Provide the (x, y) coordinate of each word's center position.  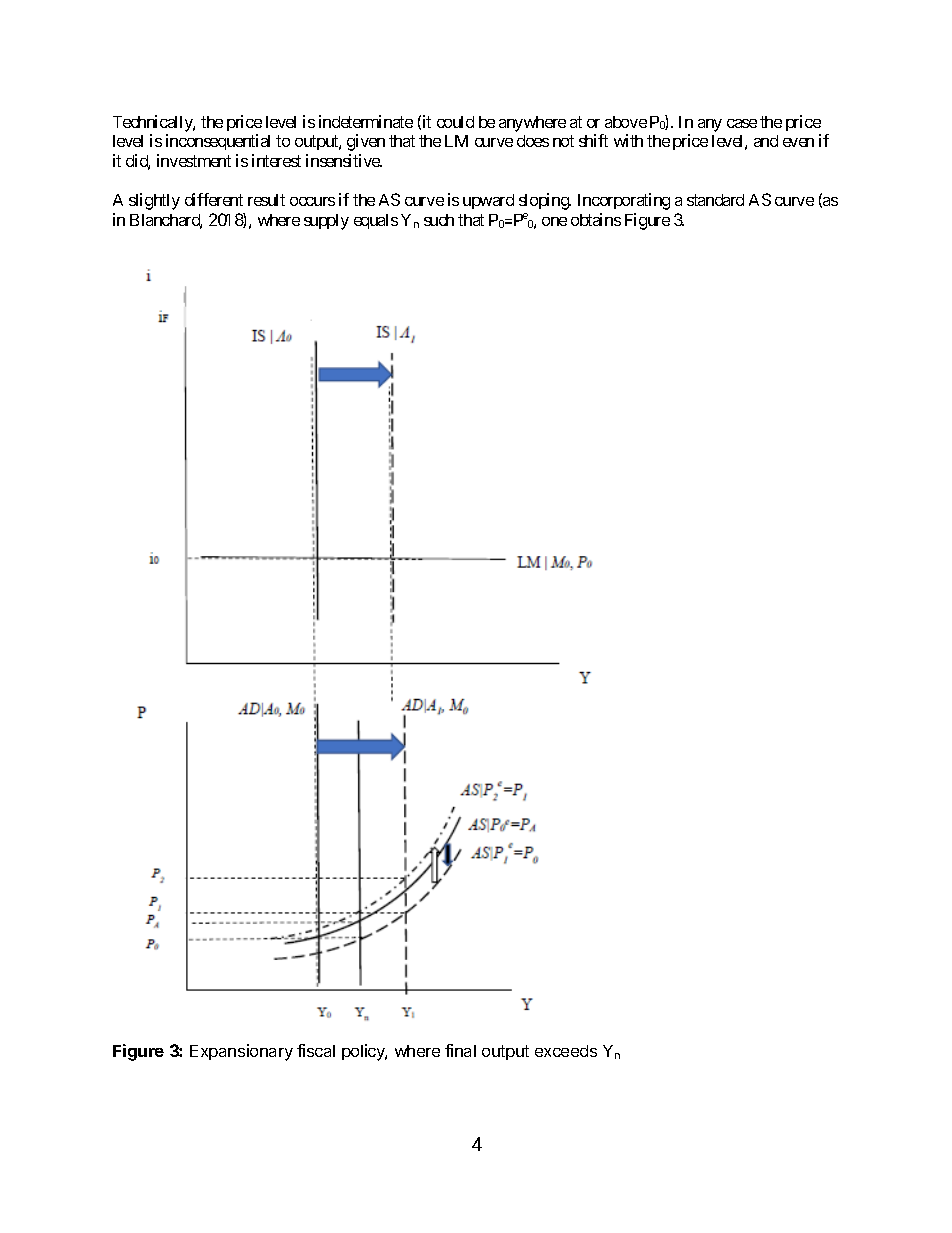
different (214, 199)
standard (715, 200)
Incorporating (624, 201)
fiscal (316, 1050)
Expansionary (241, 1052)
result (266, 200)
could (455, 122)
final (460, 1050)
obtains (596, 219)
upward (488, 201)
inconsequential (218, 142)
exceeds (566, 1051)
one (554, 221)
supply (326, 222)
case (742, 123)
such (439, 220)
